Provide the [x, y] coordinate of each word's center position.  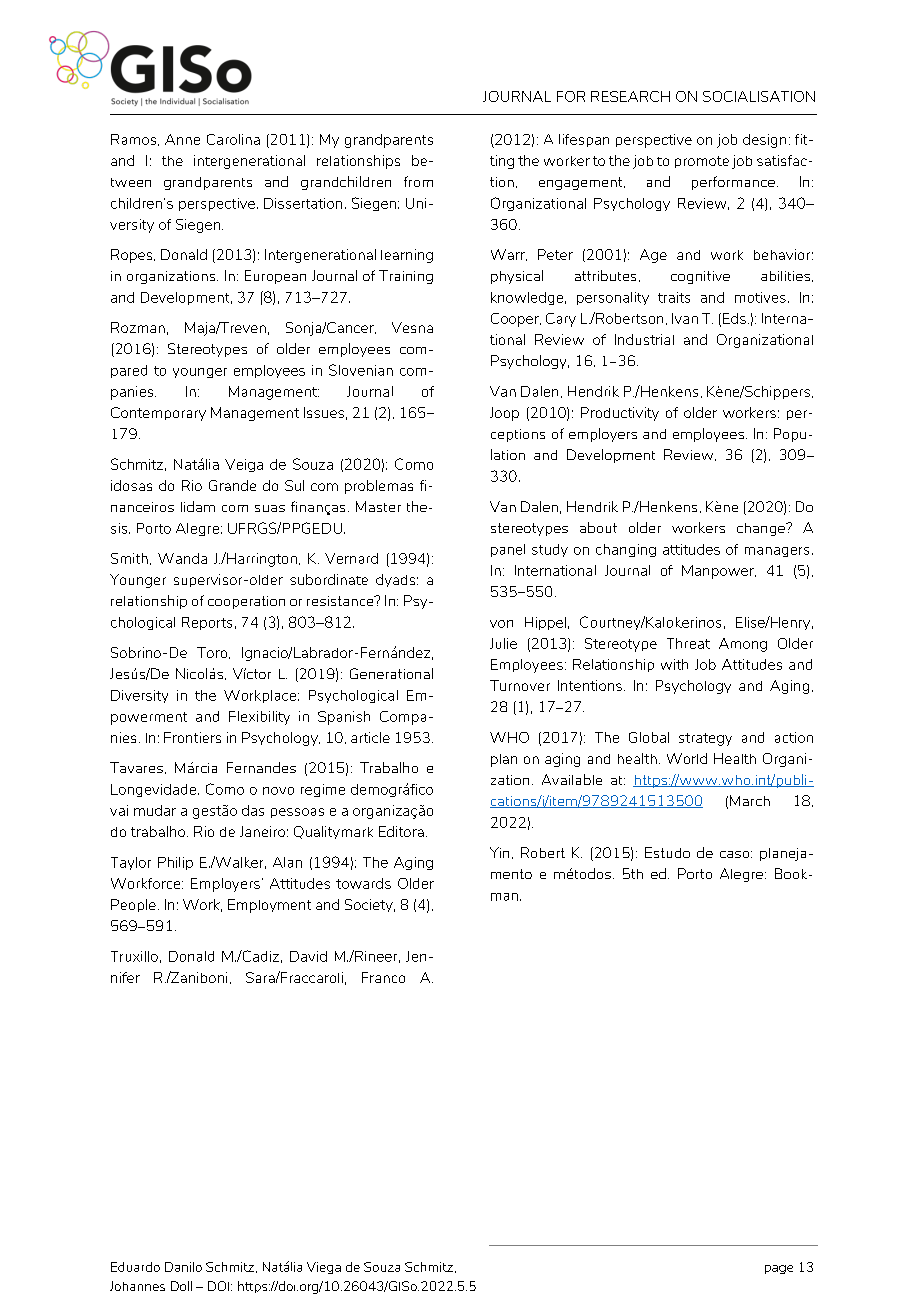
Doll [181, 1286]
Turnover [520, 685]
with [674, 664]
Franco [383, 977]
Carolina [233, 139]
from [418, 181]
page [779, 1269]
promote [702, 162]
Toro [213, 653]
